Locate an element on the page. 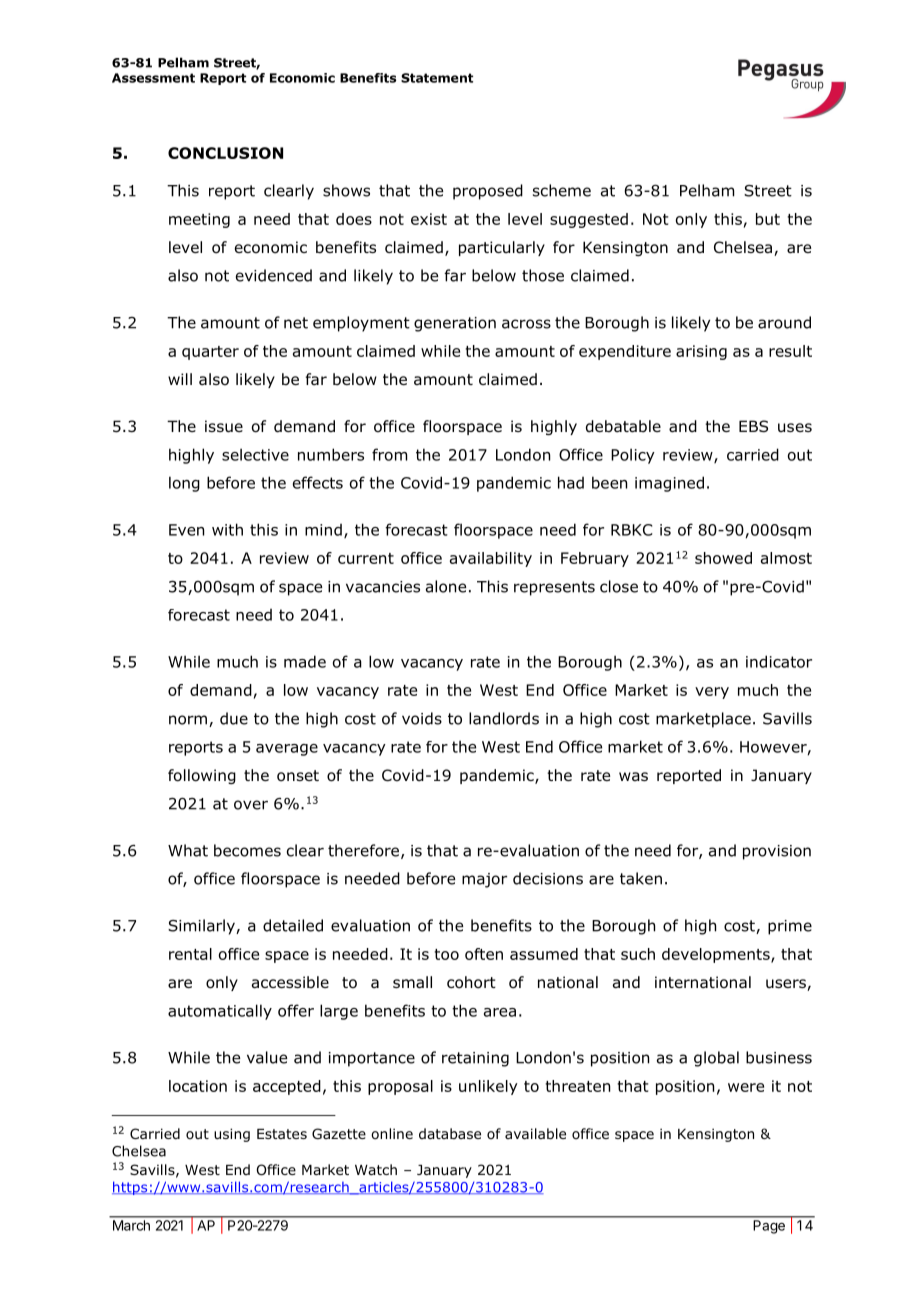  alone is located at coordinates (446, 586).
